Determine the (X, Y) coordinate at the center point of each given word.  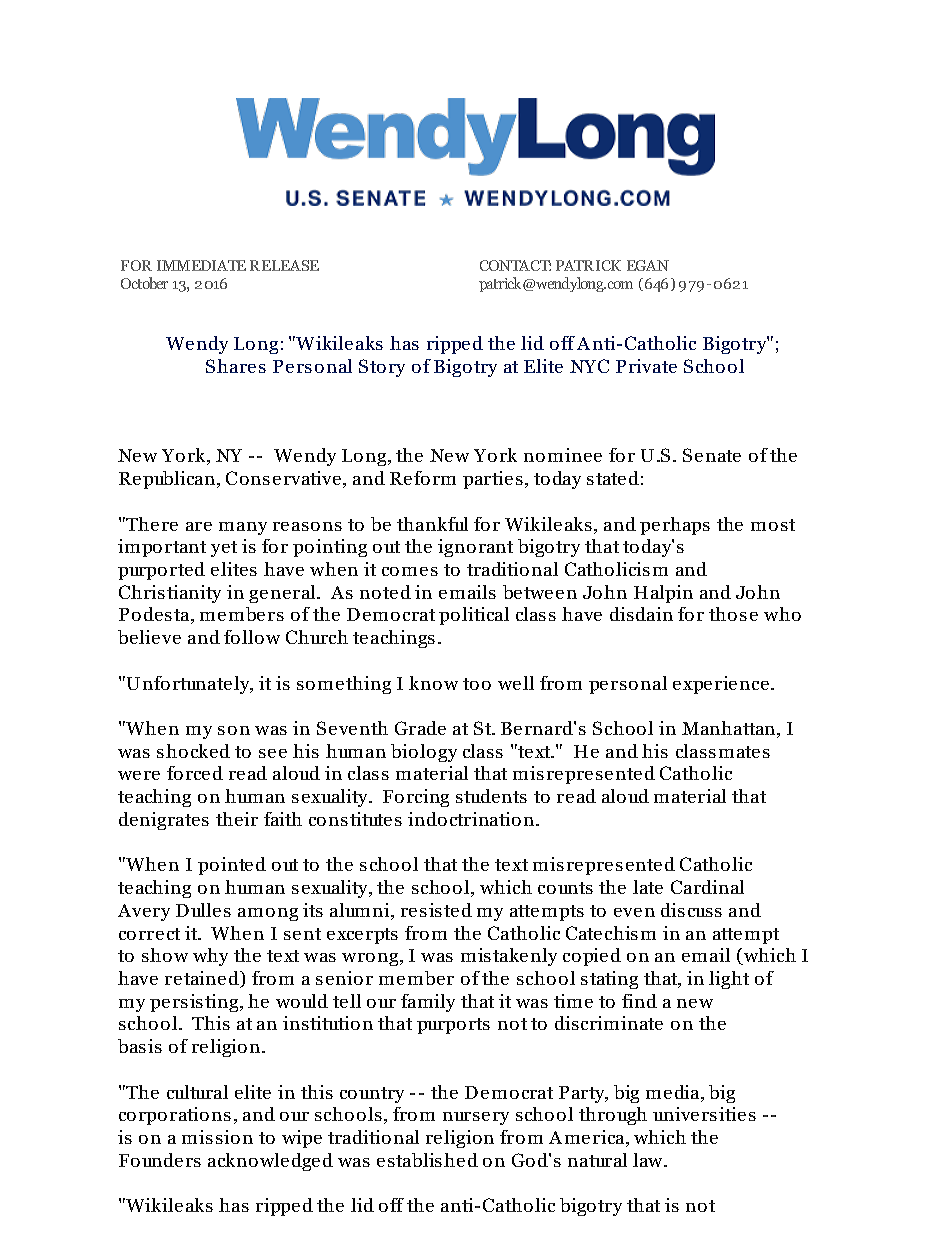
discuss (691, 910)
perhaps (675, 526)
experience (721, 685)
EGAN (648, 265)
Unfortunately (189, 685)
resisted (436, 910)
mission (217, 1137)
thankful (432, 524)
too (477, 684)
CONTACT (515, 265)
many (243, 528)
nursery (476, 1118)
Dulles (203, 910)
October (144, 283)
